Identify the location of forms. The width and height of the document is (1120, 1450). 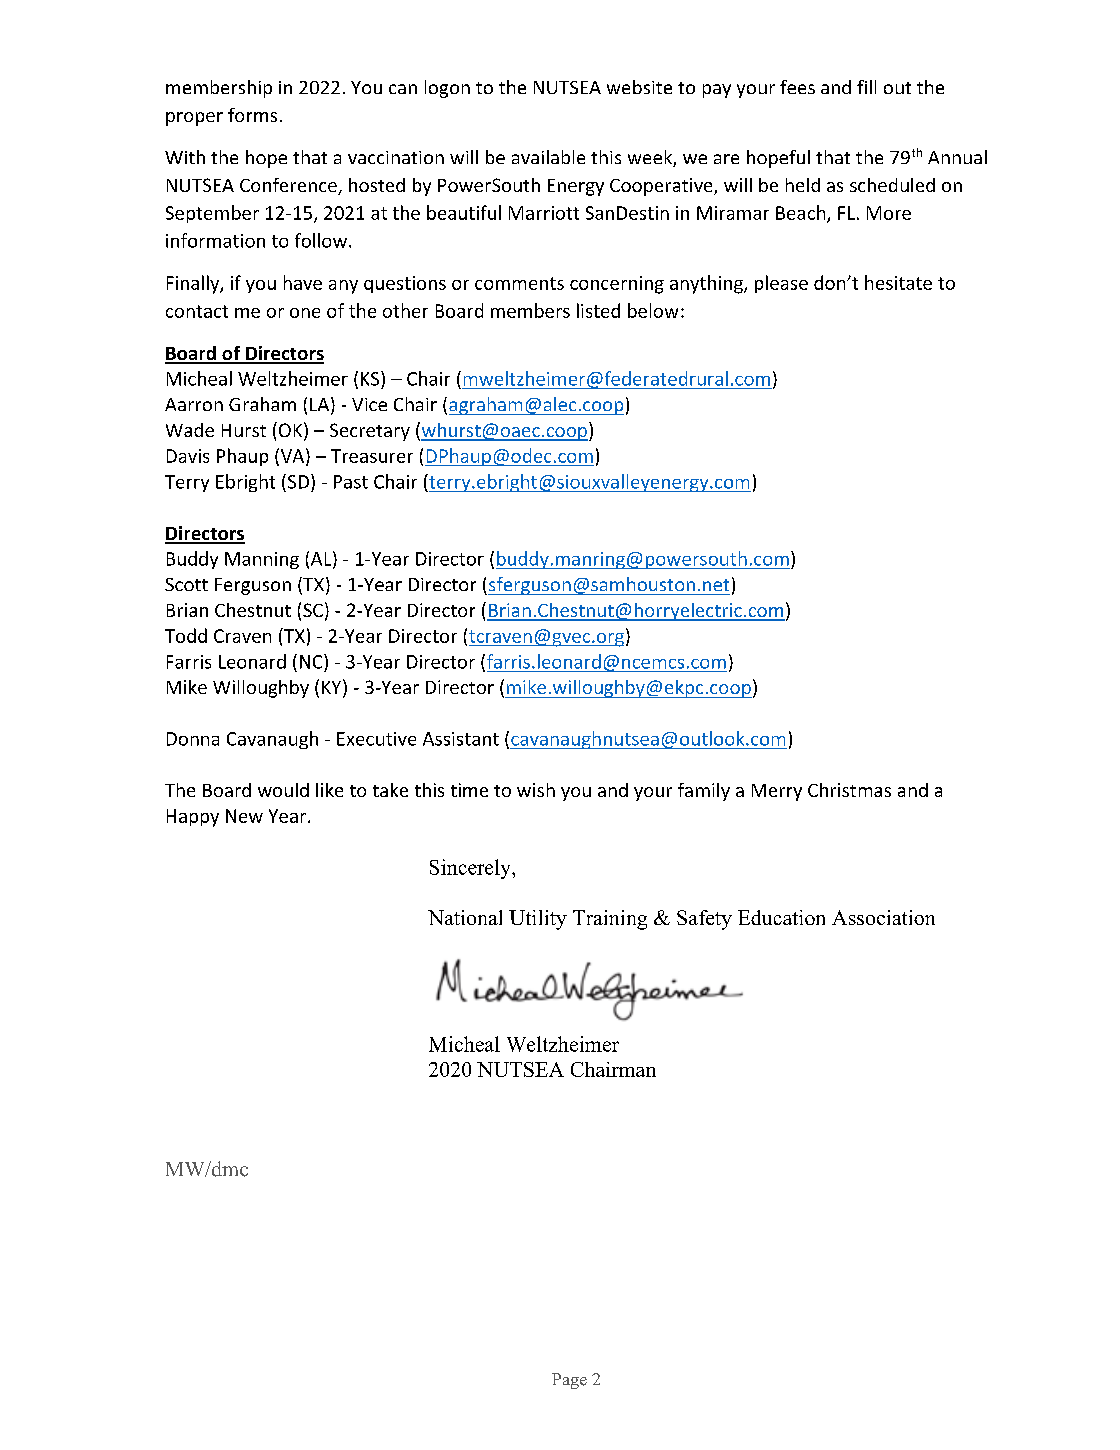
(252, 115).
